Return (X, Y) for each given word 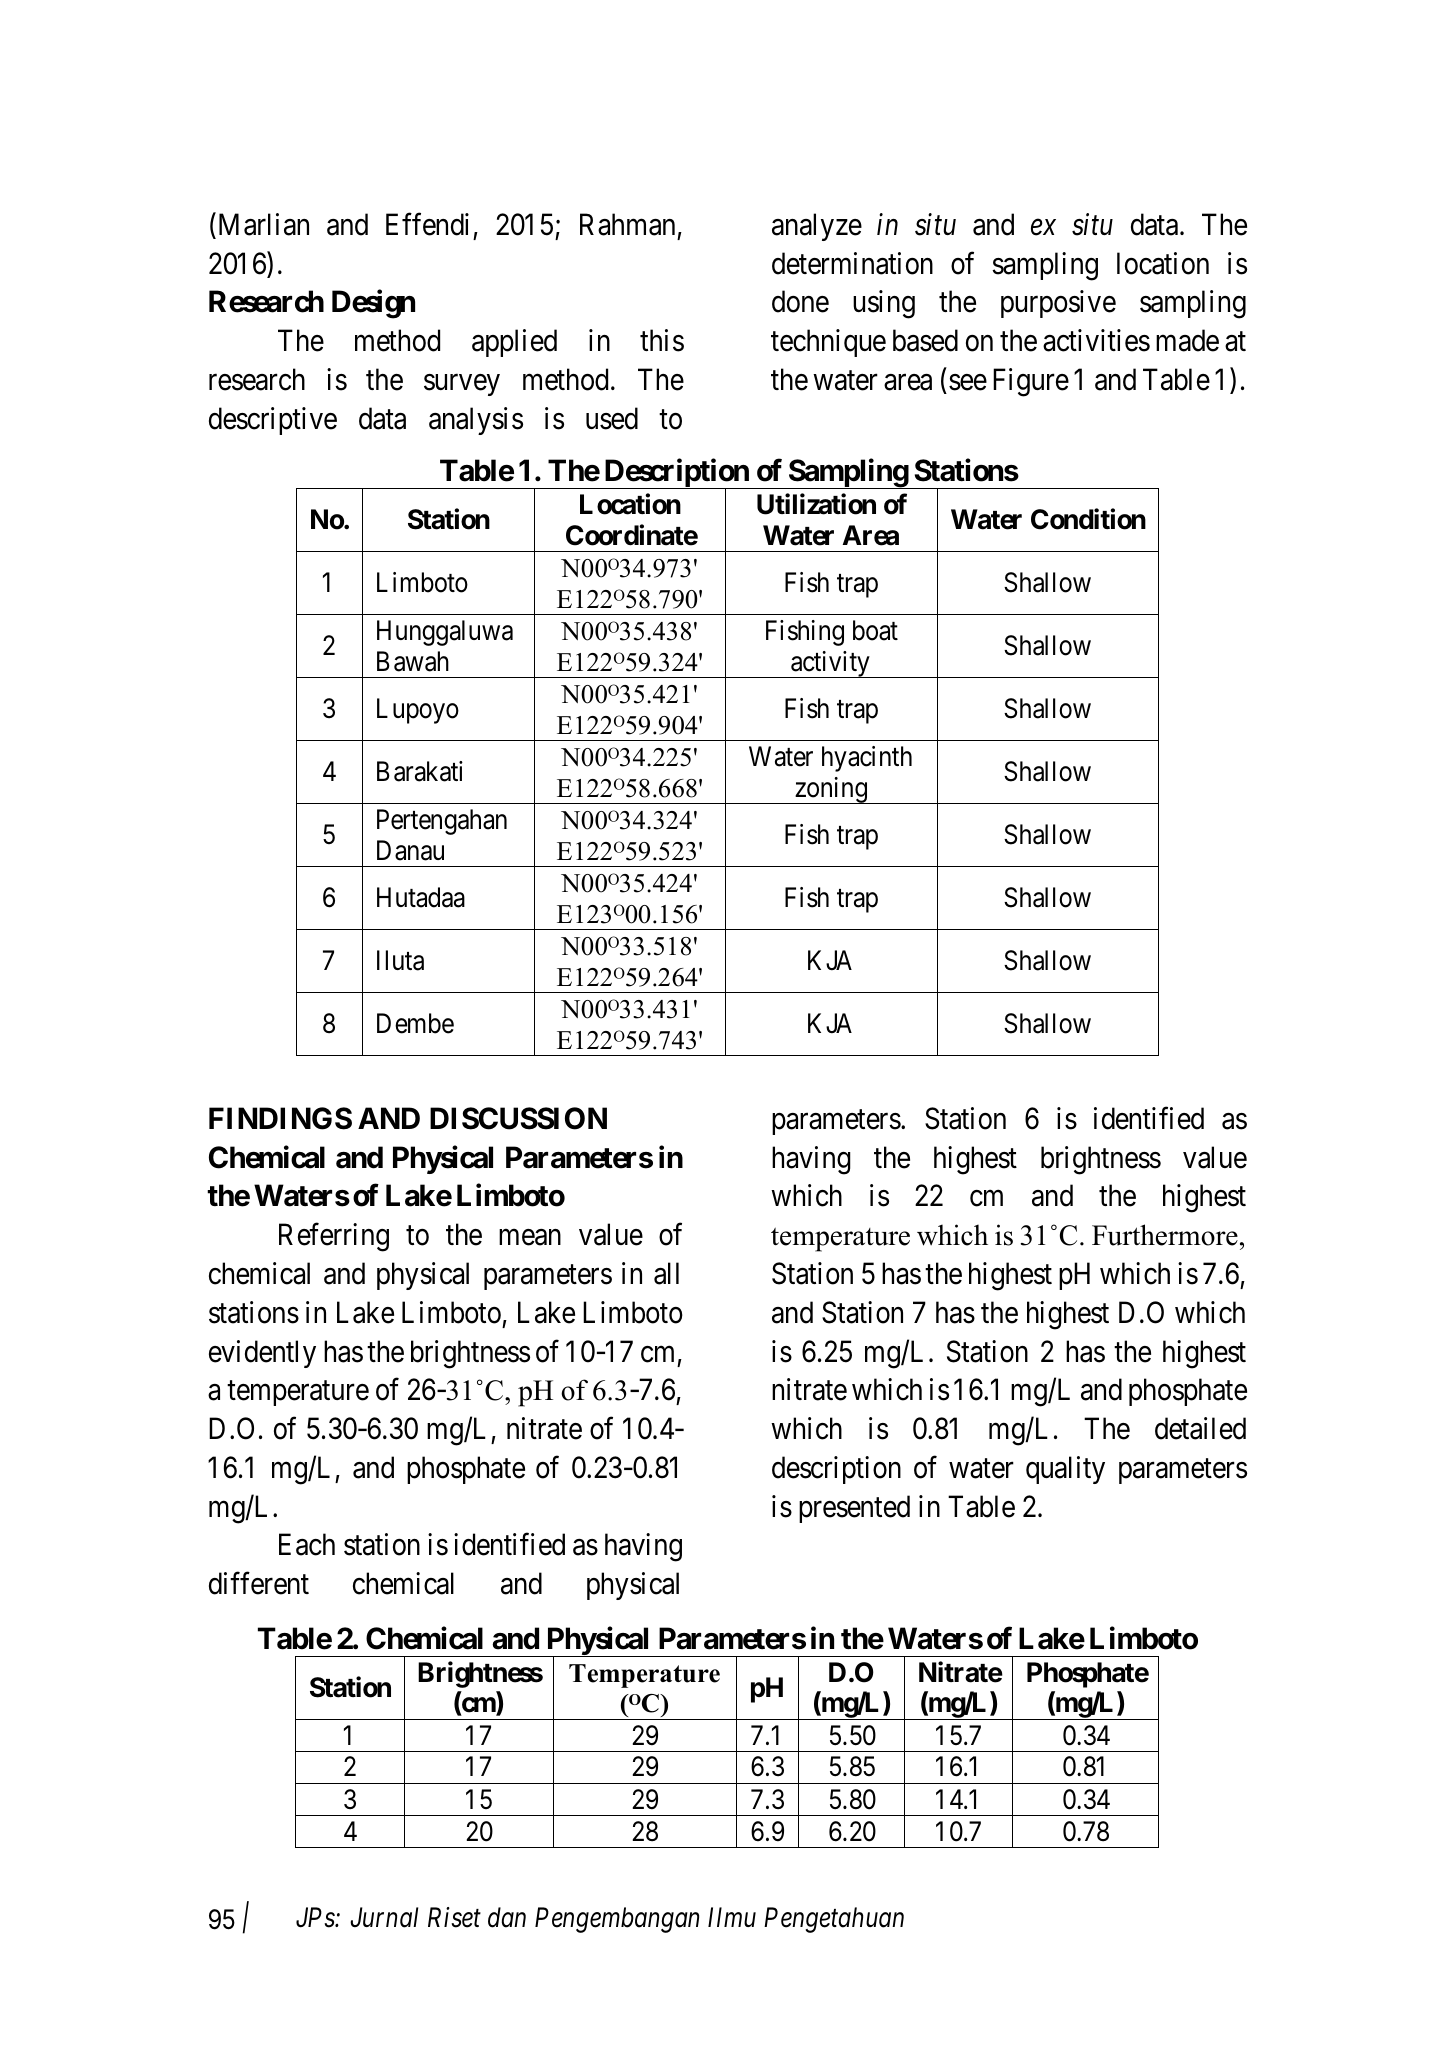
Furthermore (1165, 1235)
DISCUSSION (518, 1118)
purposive (1058, 304)
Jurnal (384, 1917)
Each (307, 1544)
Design (373, 304)
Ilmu (732, 1917)
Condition (1088, 519)
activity (830, 664)
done (800, 301)
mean (530, 1238)
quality (1065, 1470)
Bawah (413, 661)
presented (854, 1509)
